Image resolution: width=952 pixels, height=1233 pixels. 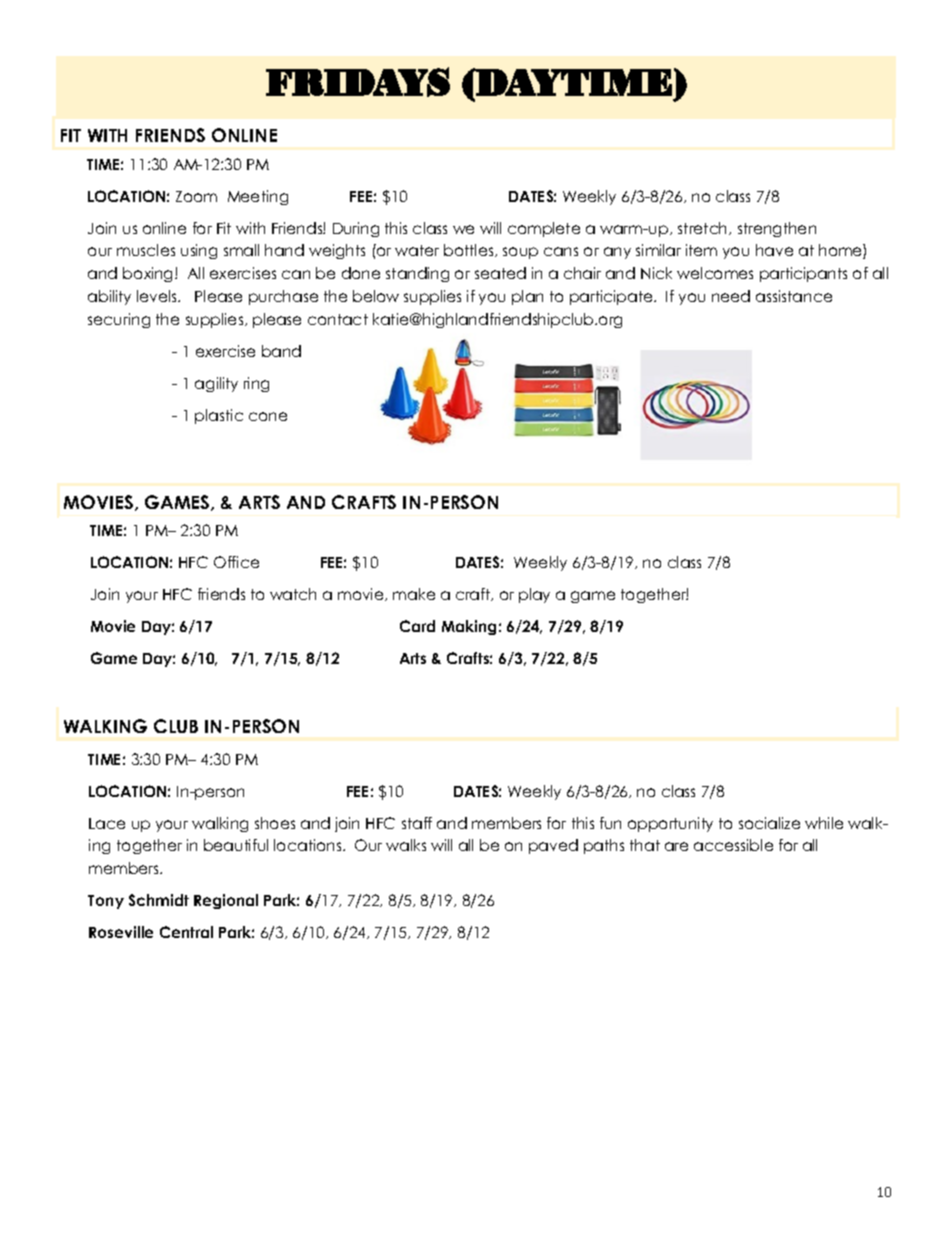 What do you see at coordinates (293, 594) in the image?
I see `watch` at bounding box center [293, 594].
